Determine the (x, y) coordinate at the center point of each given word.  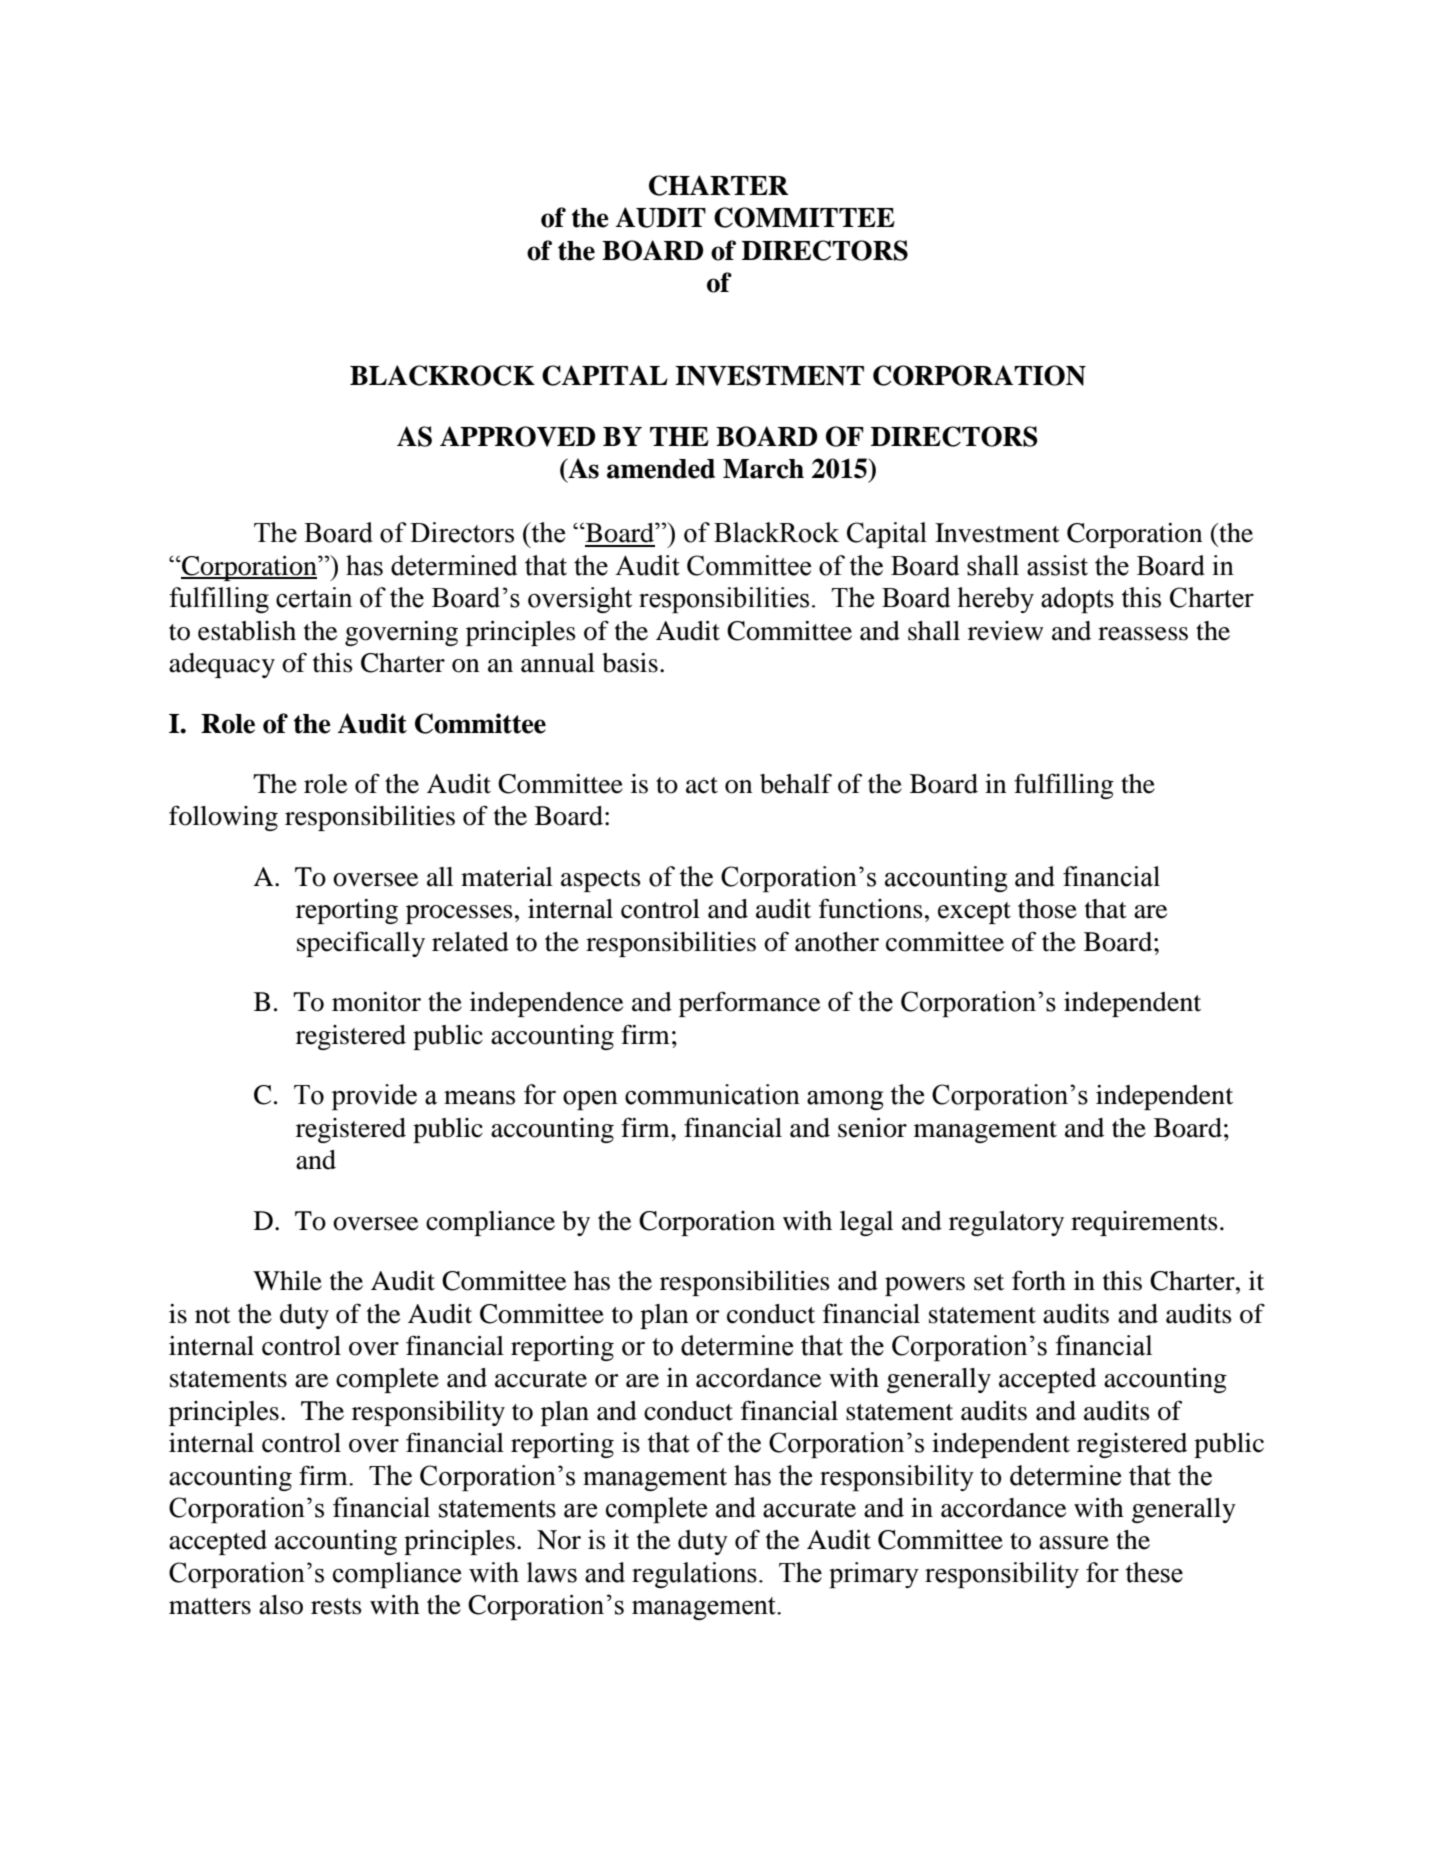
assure (1074, 1543)
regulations (694, 1575)
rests (336, 1606)
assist (1057, 565)
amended (661, 469)
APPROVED (517, 436)
